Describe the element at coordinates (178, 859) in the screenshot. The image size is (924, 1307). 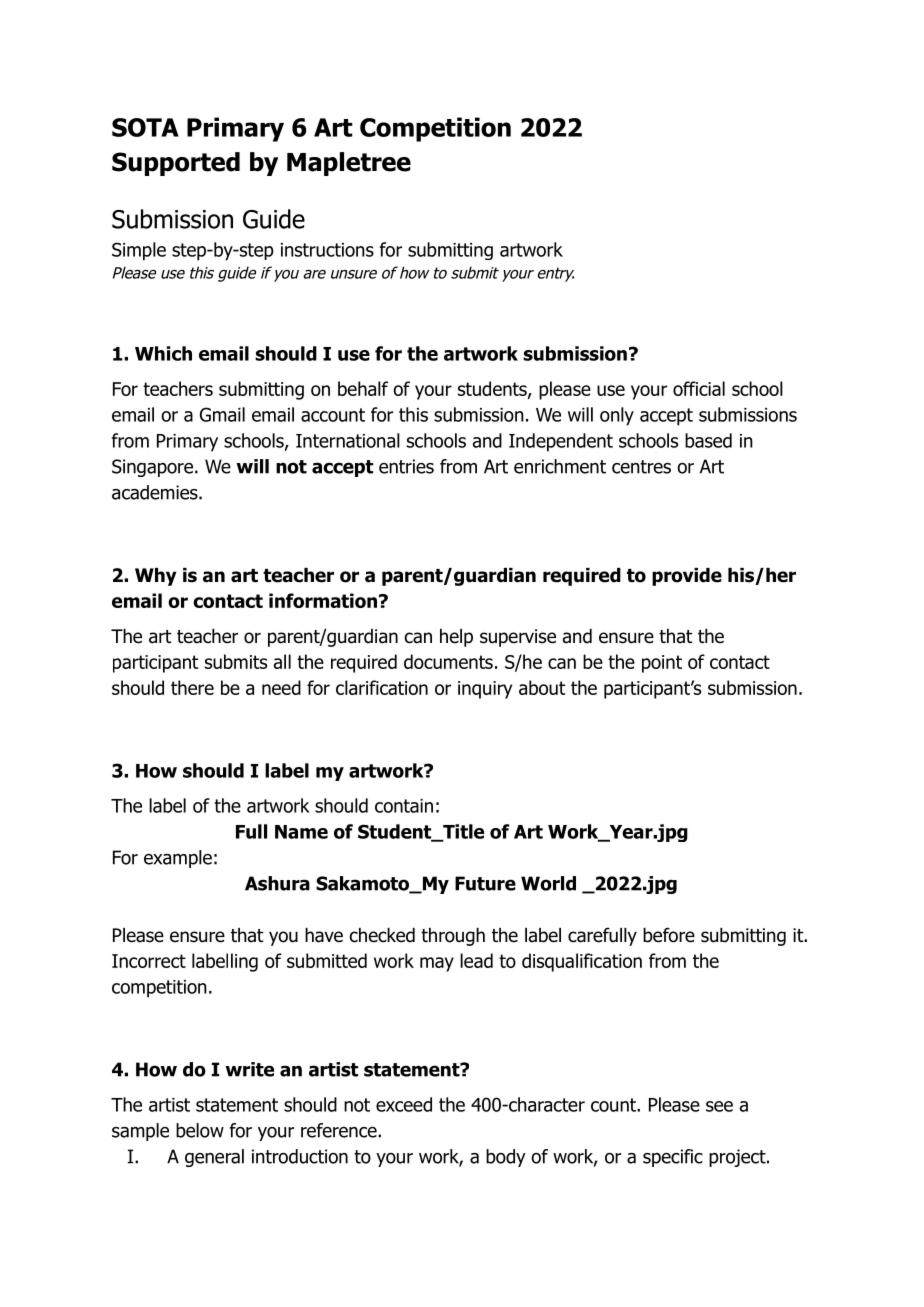
I see `example` at that location.
